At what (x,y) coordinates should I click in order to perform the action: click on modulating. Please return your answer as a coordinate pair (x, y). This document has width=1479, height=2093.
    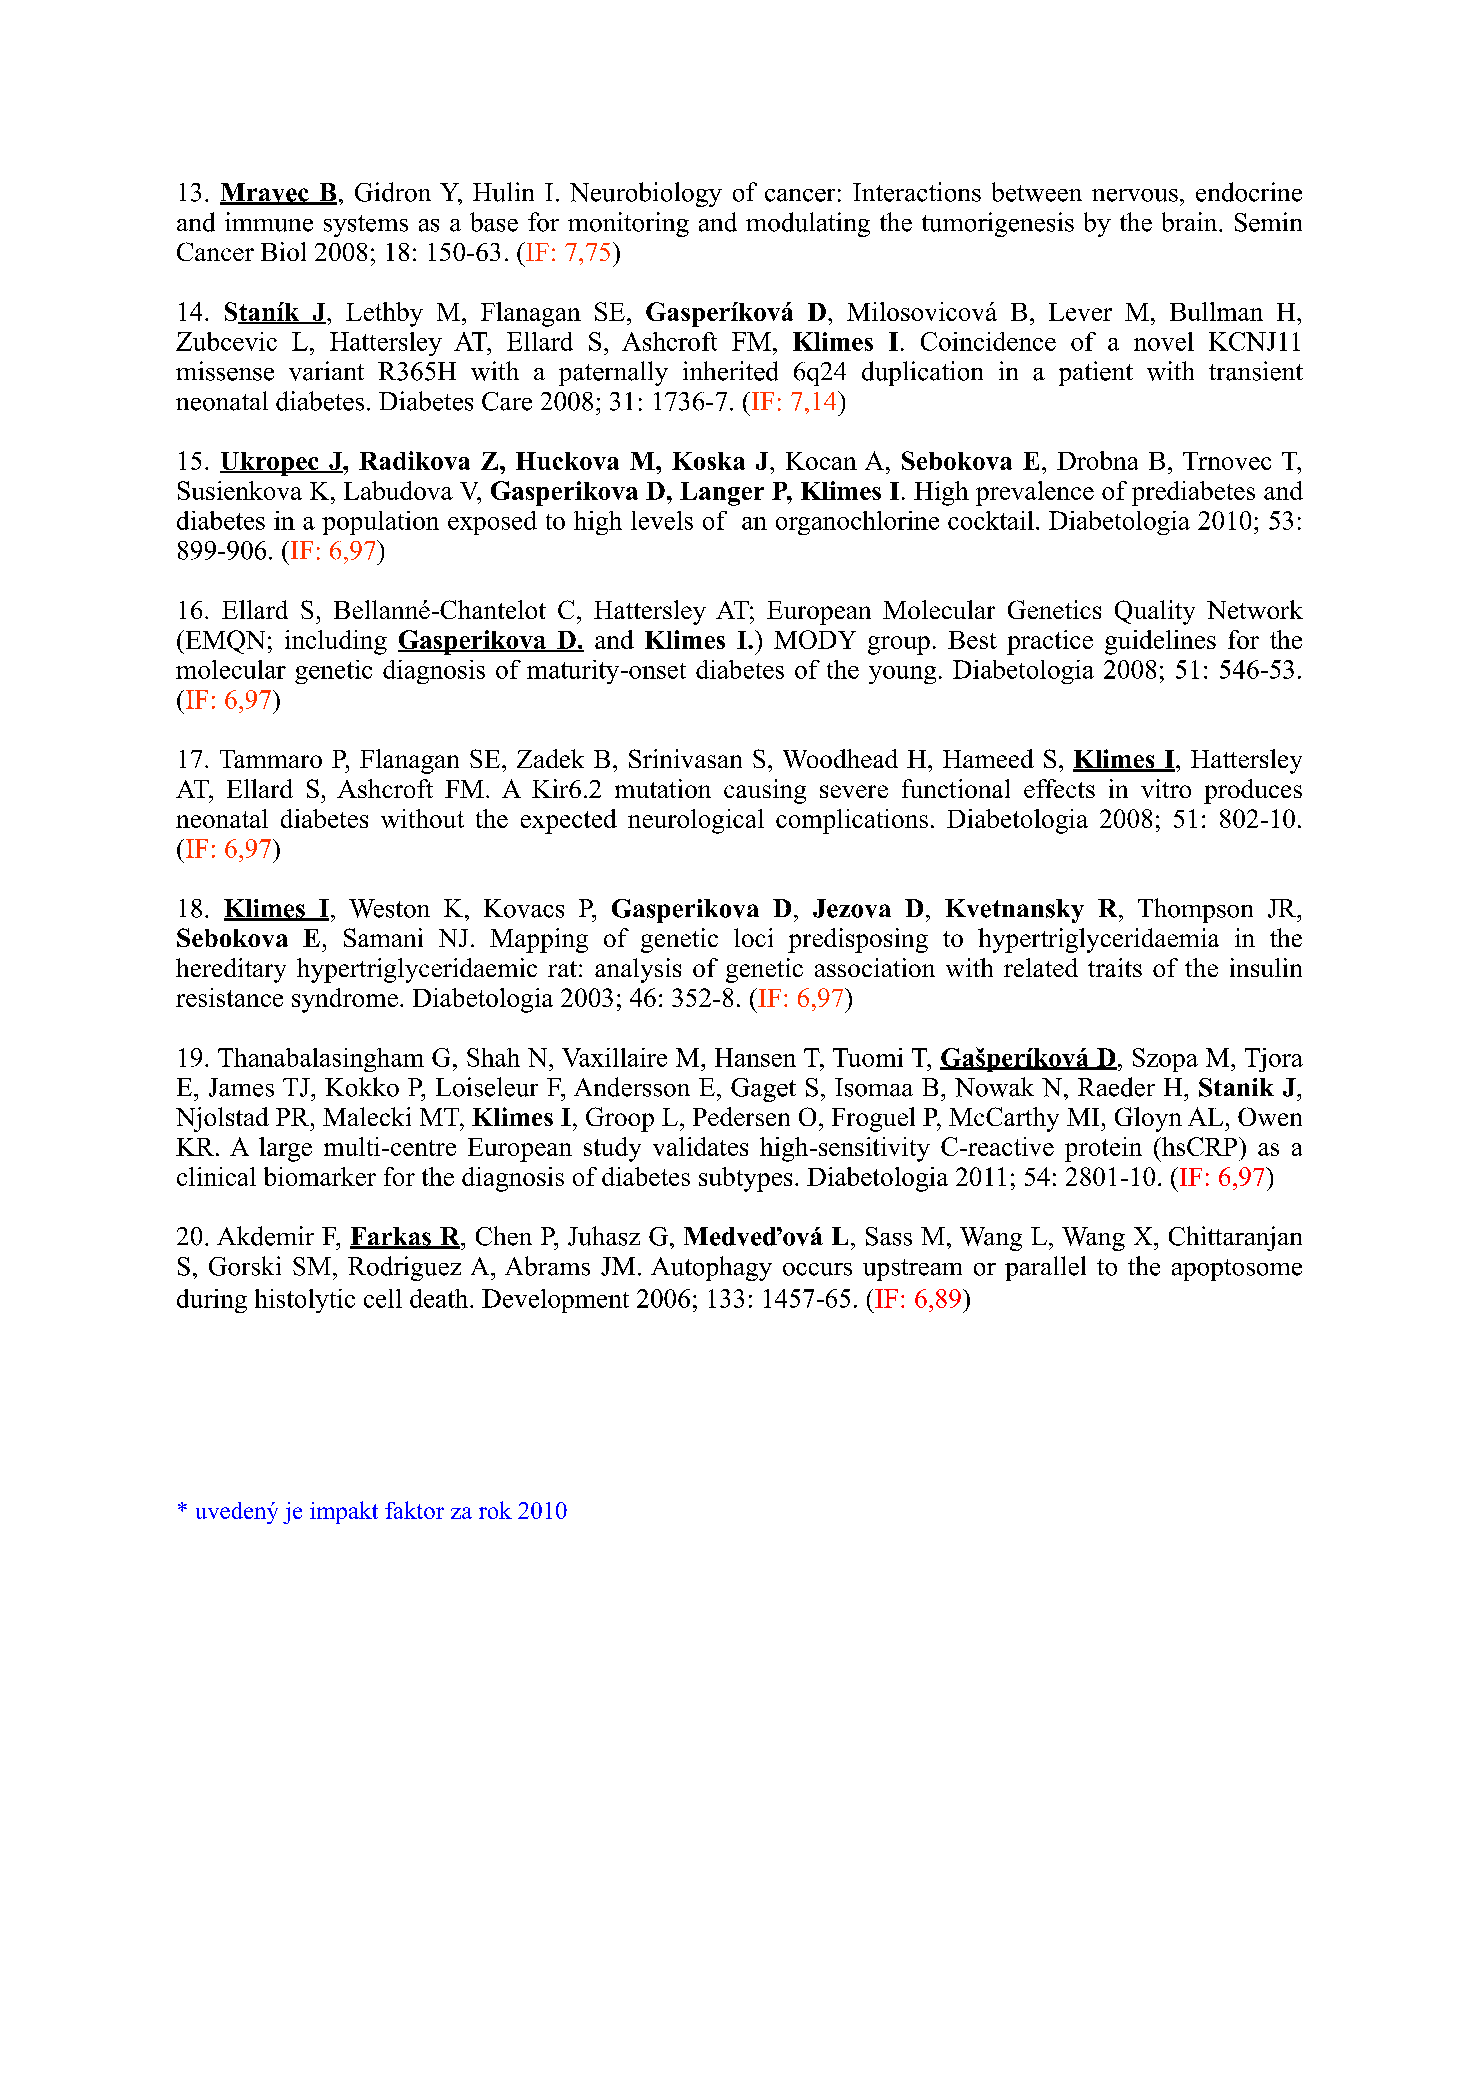
    Looking at the image, I should click on (808, 224).
